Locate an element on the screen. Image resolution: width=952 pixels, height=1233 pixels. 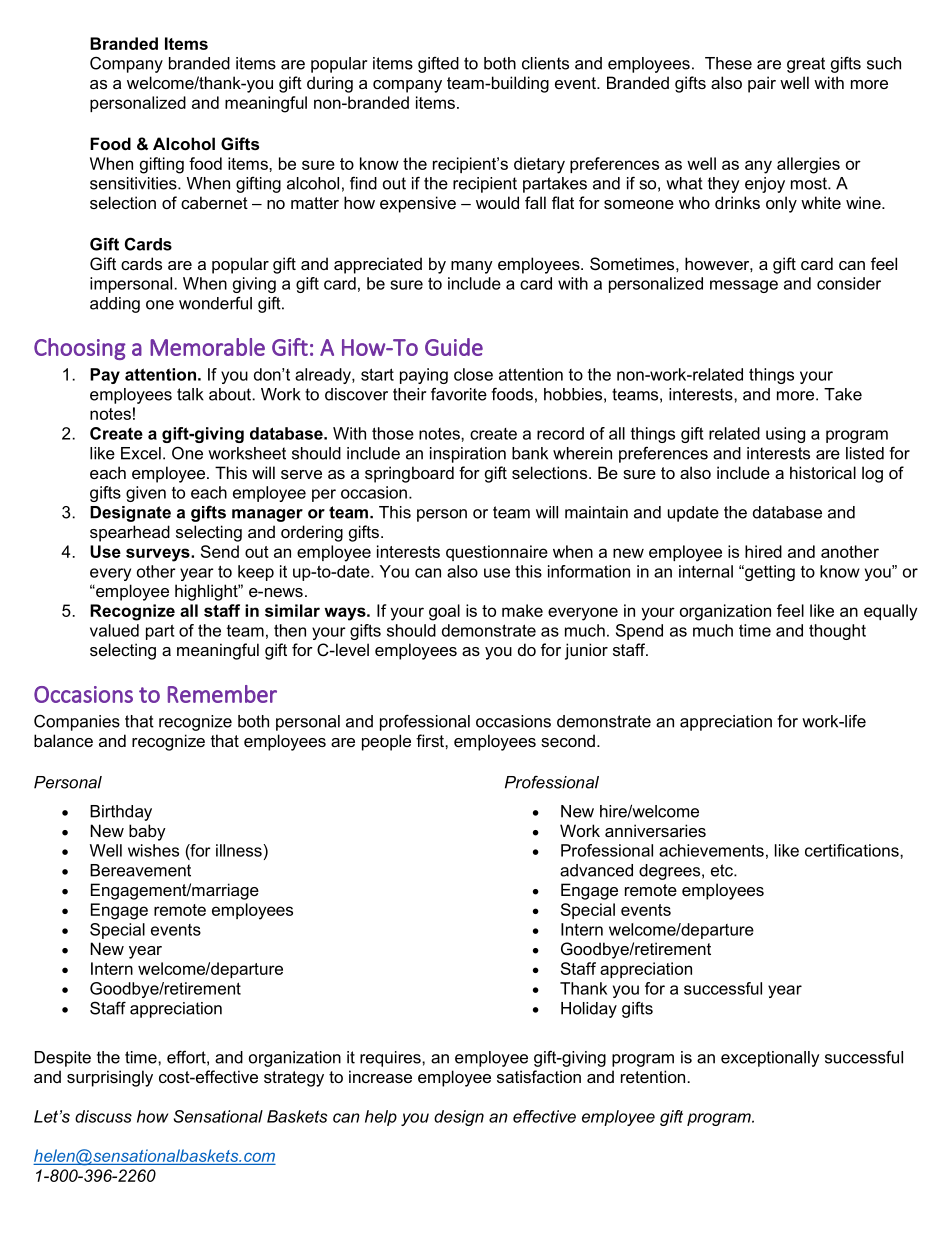
clients is located at coordinates (545, 63).
